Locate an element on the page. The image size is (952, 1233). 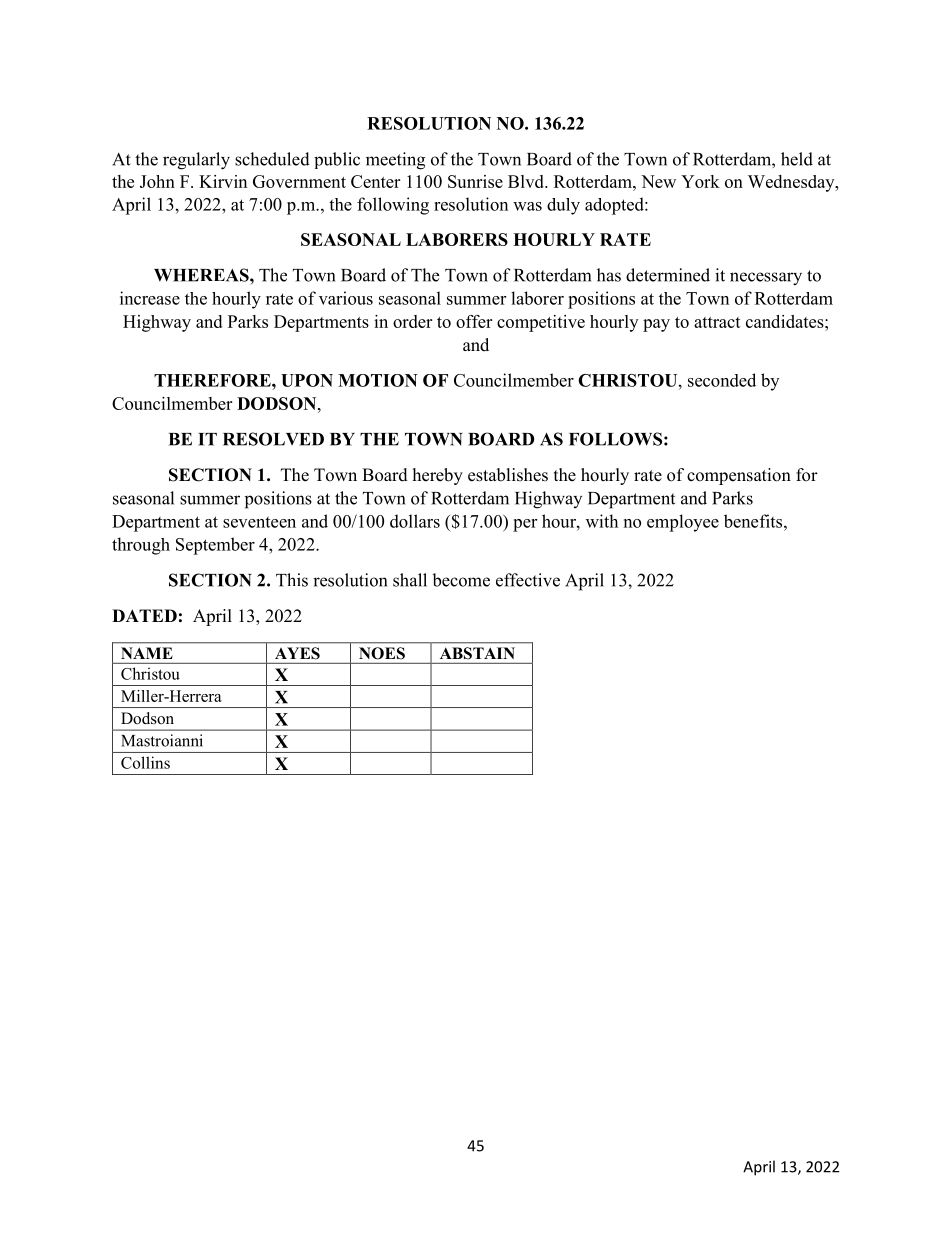
York is located at coordinates (700, 181).
